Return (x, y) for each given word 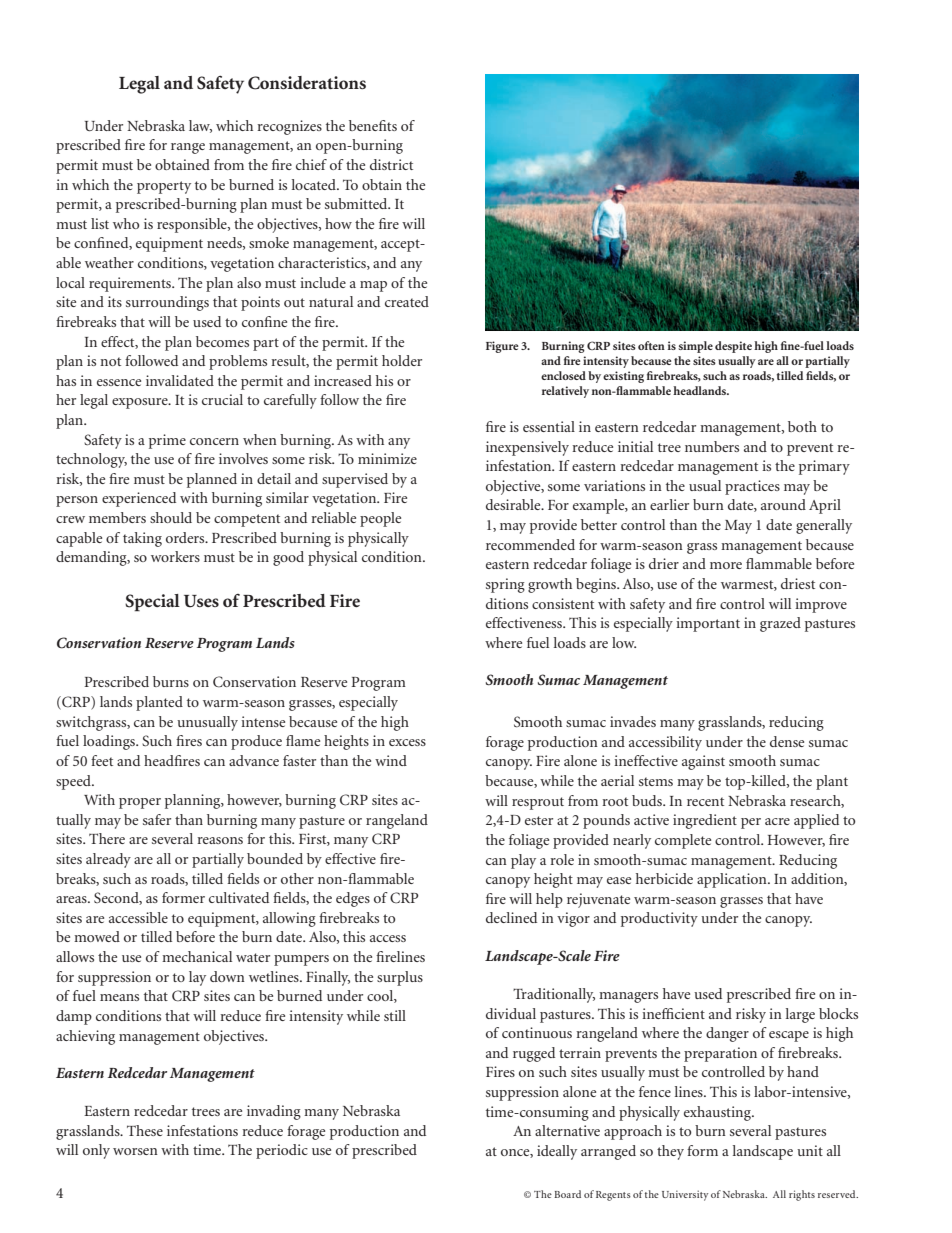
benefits (373, 125)
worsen (135, 1151)
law (200, 126)
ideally (557, 1152)
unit (810, 1150)
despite (733, 347)
